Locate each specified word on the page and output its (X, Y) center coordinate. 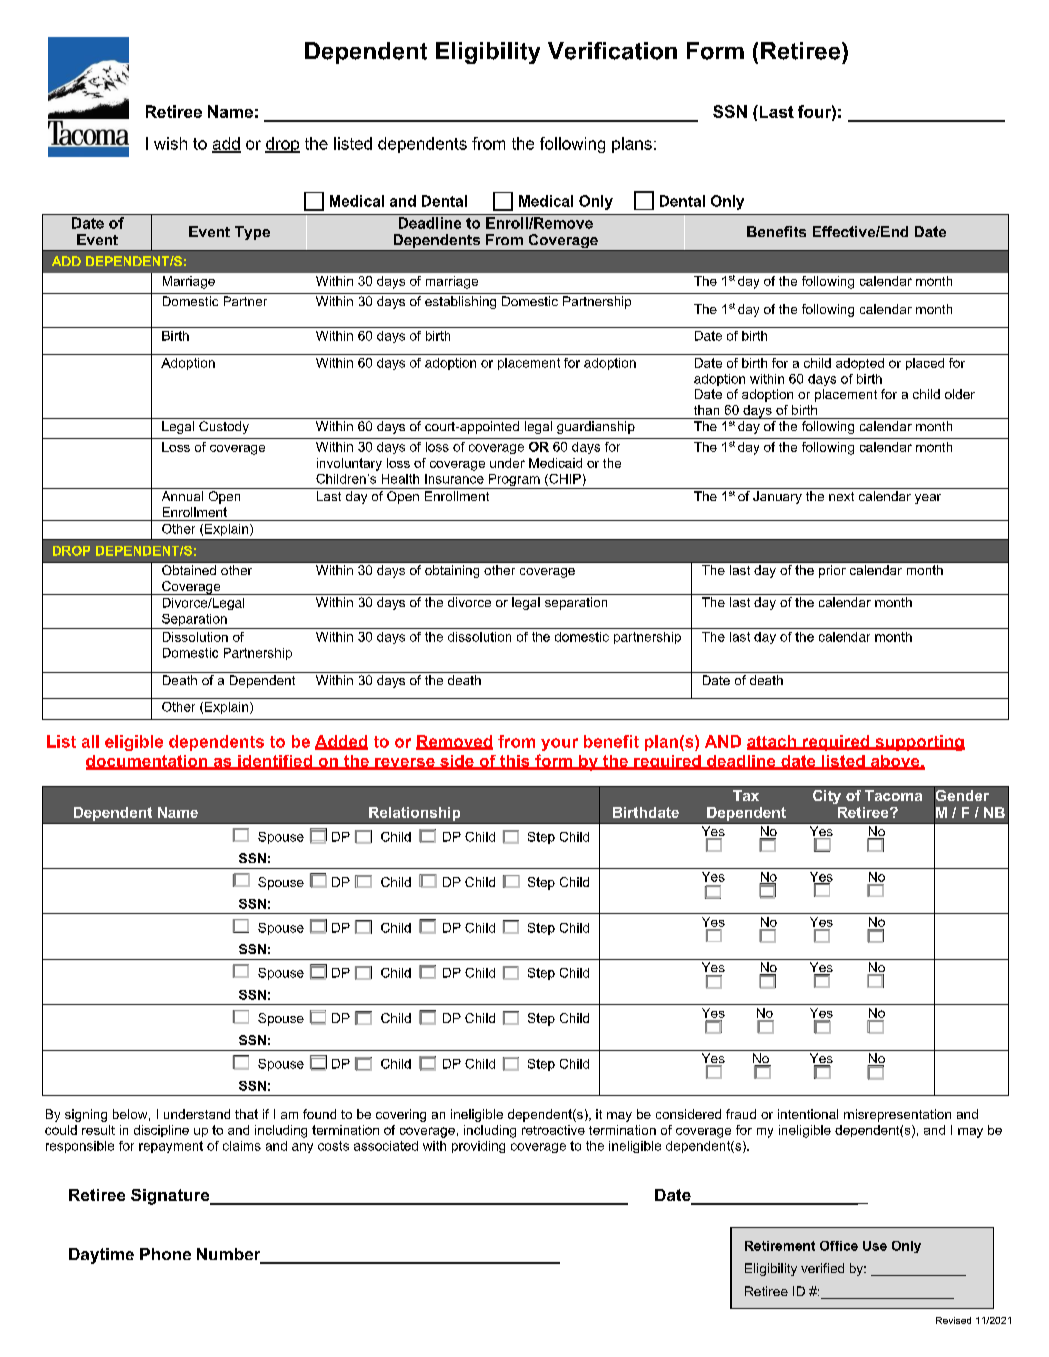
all (90, 741)
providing (478, 1147)
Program (514, 481)
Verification (612, 51)
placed (925, 364)
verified (822, 1268)
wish (170, 143)
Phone (165, 1254)
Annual (182, 496)
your (559, 744)
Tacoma (893, 795)
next (841, 496)
